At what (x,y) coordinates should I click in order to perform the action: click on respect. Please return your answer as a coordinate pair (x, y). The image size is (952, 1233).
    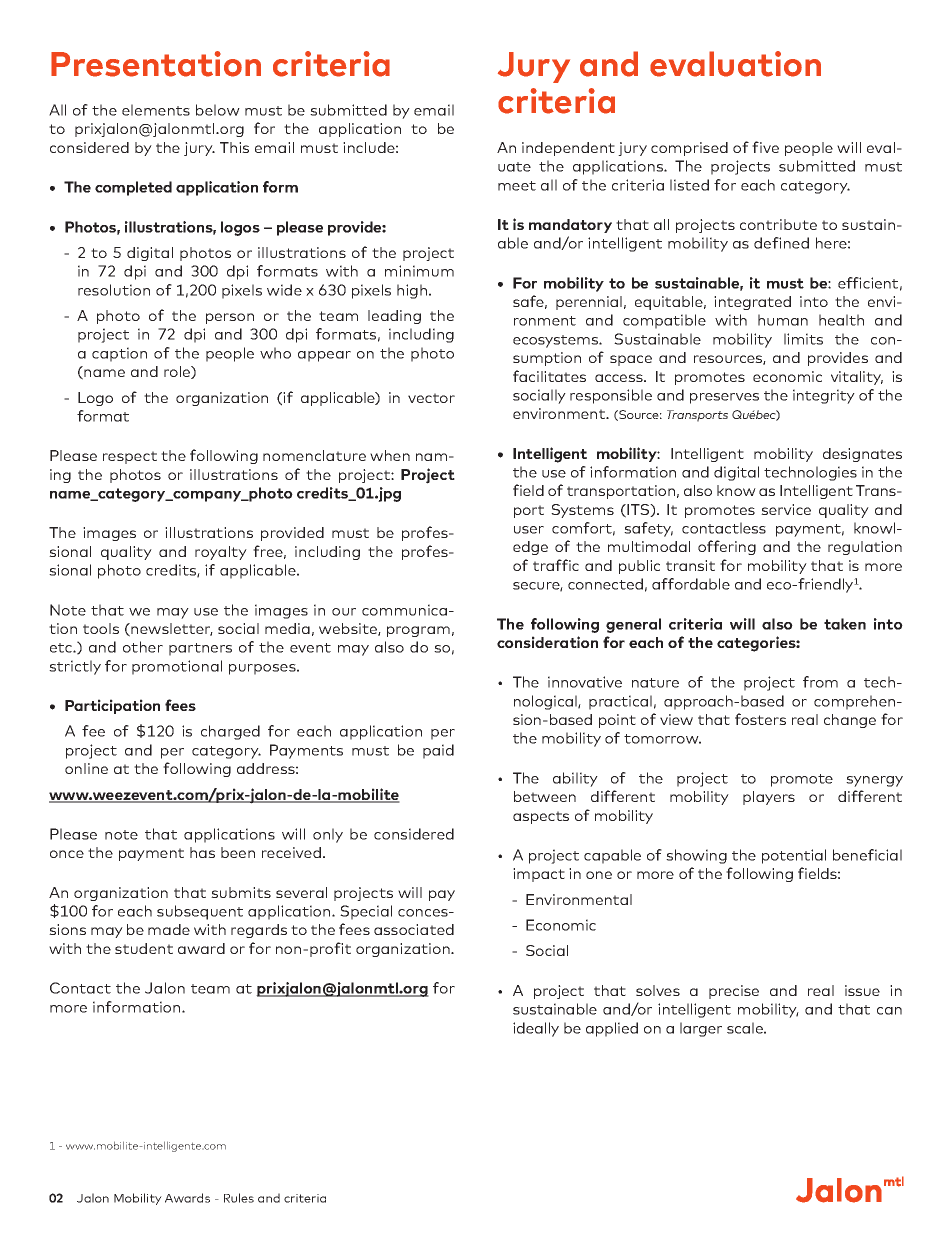
    Looking at the image, I should click on (130, 457).
